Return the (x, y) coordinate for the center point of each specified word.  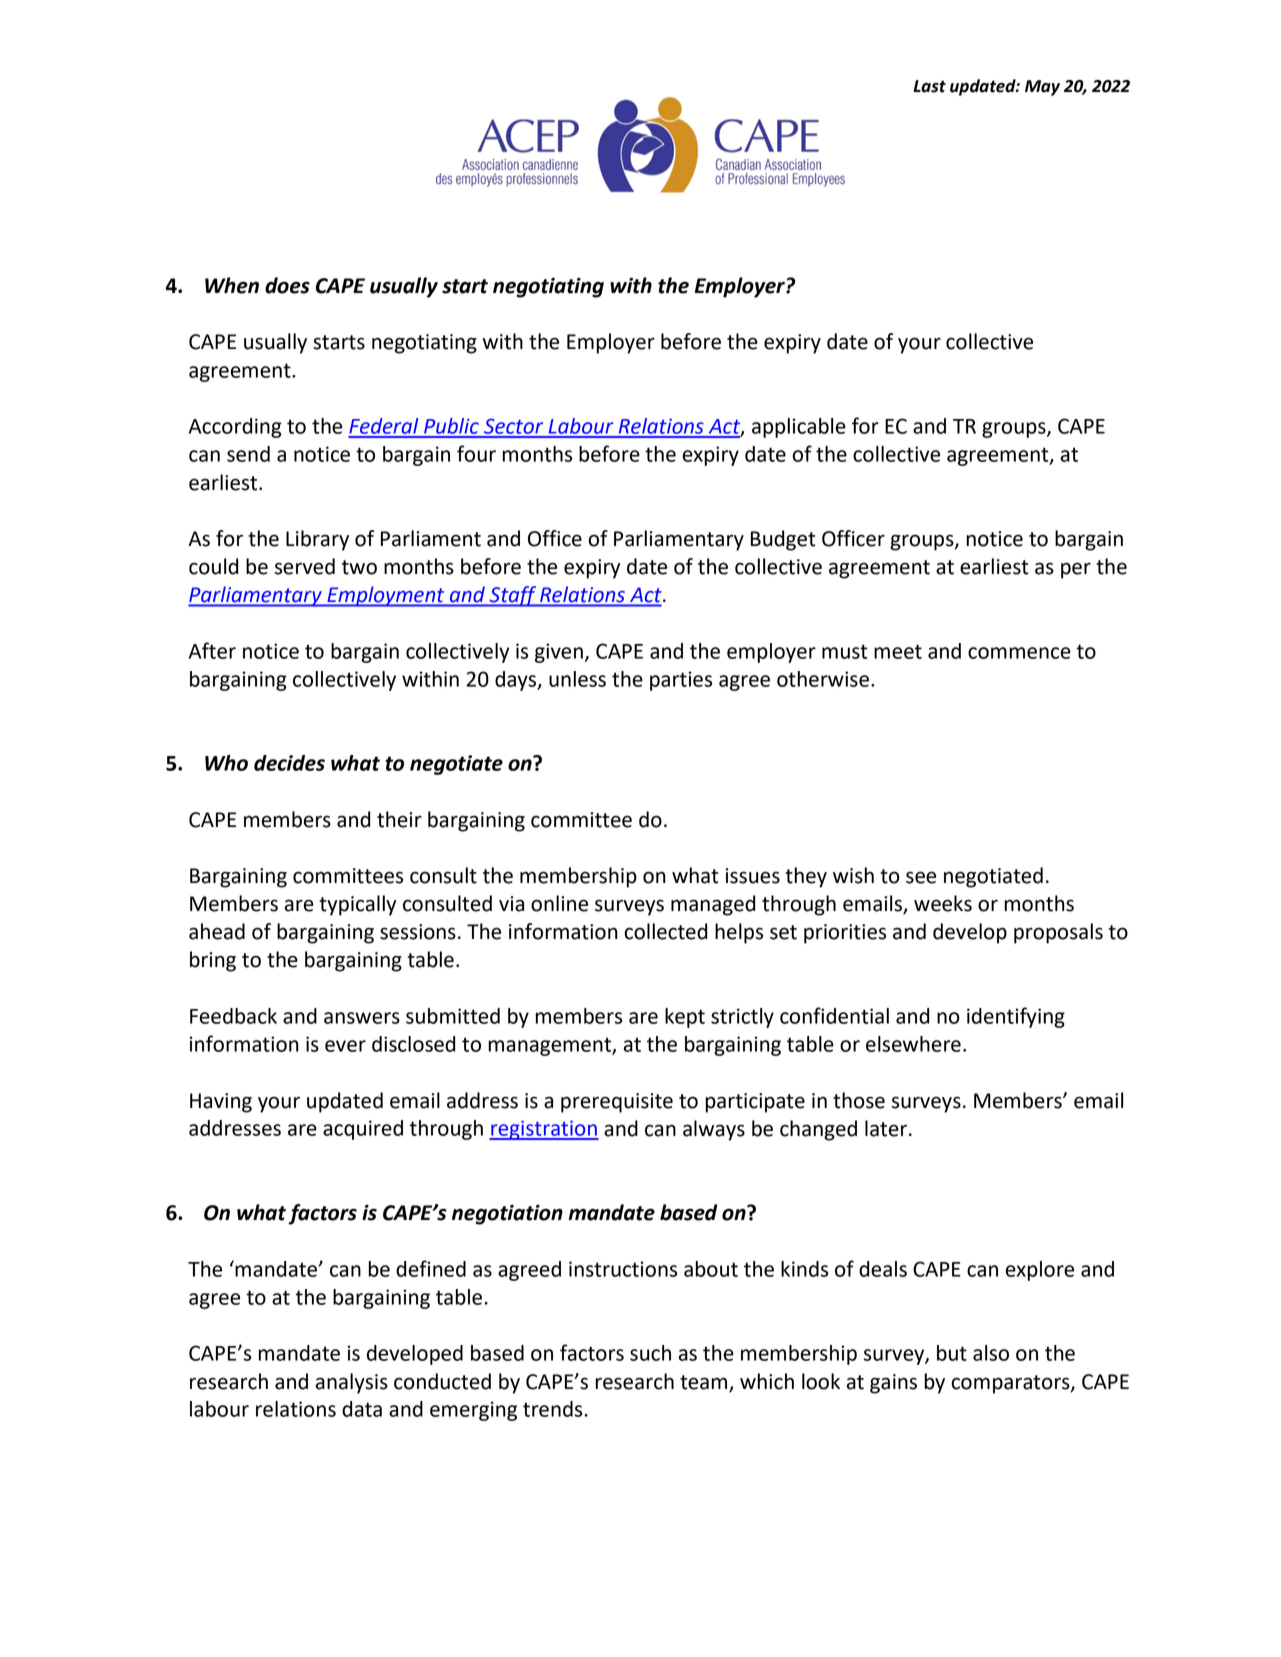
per (1076, 570)
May (1042, 88)
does (287, 285)
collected (665, 931)
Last (929, 86)
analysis (352, 1383)
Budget (783, 540)
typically (357, 905)
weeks (943, 903)
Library (317, 540)
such (650, 1353)
